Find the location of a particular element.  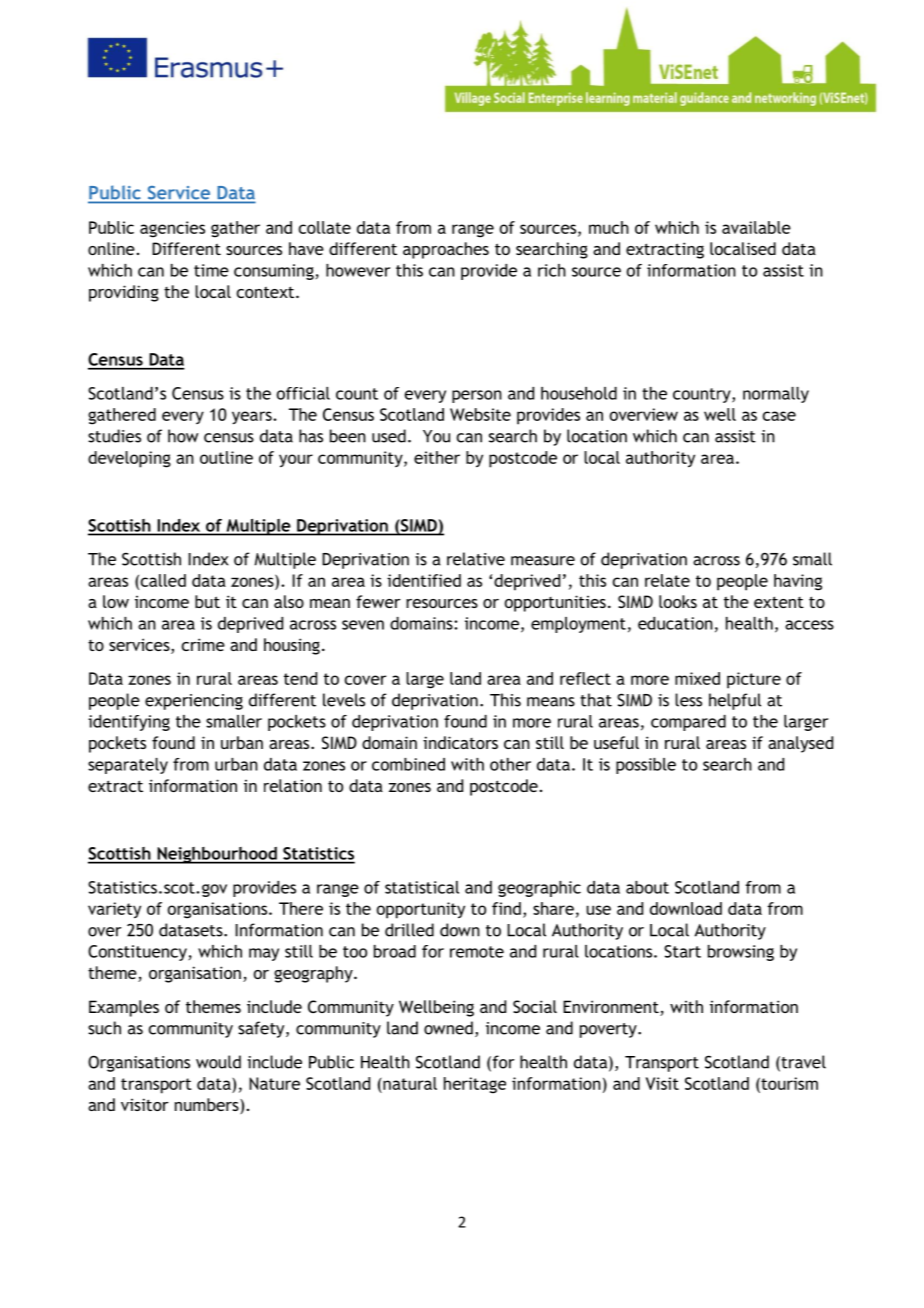

available is located at coordinates (756, 227).
